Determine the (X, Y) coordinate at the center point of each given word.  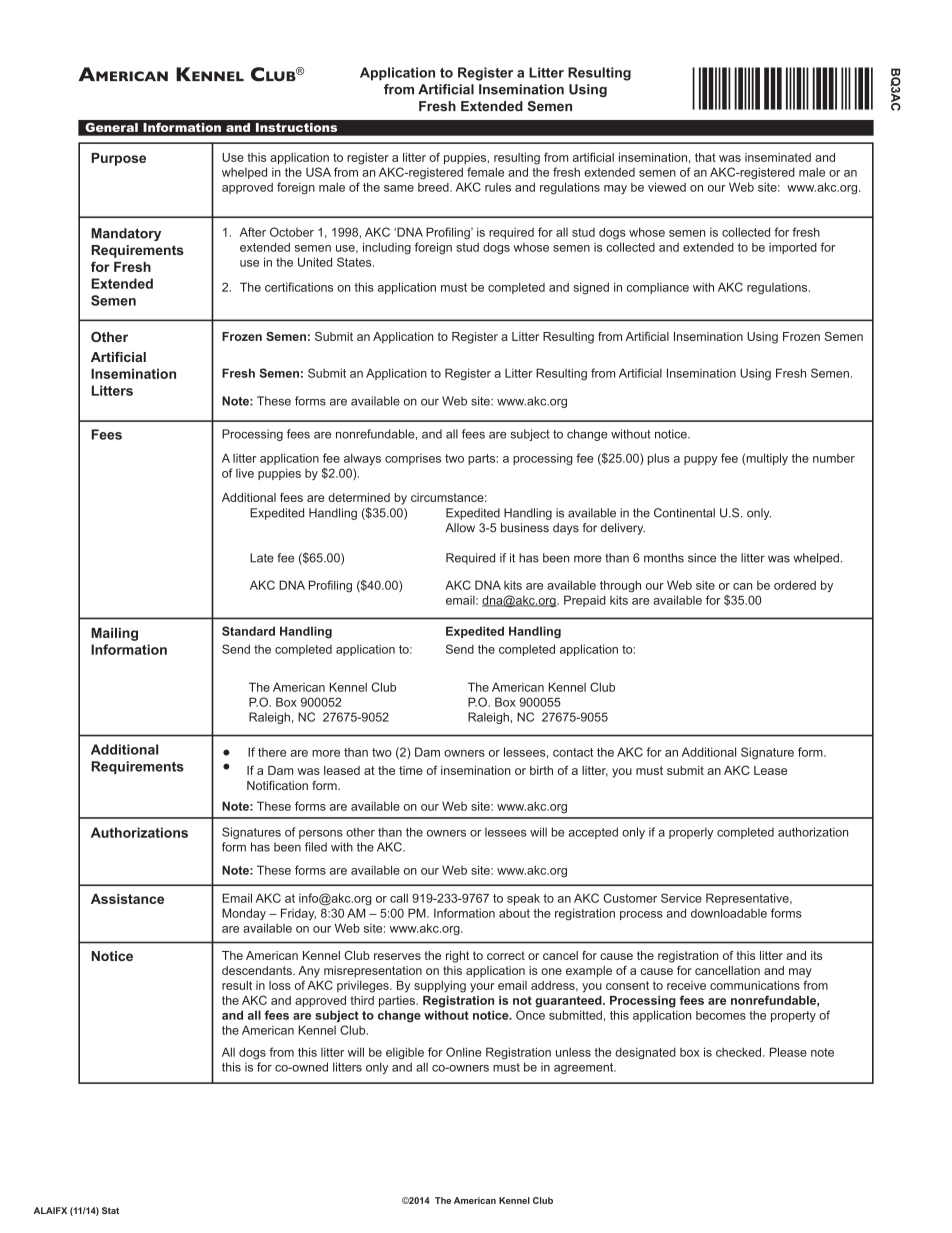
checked (738, 1052)
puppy (701, 460)
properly (691, 833)
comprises (413, 459)
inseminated (778, 157)
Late (262, 558)
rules (498, 187)
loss (280, 985)
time (411, 770)
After (253, 232)
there (272, 752)
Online (463, 1052)
